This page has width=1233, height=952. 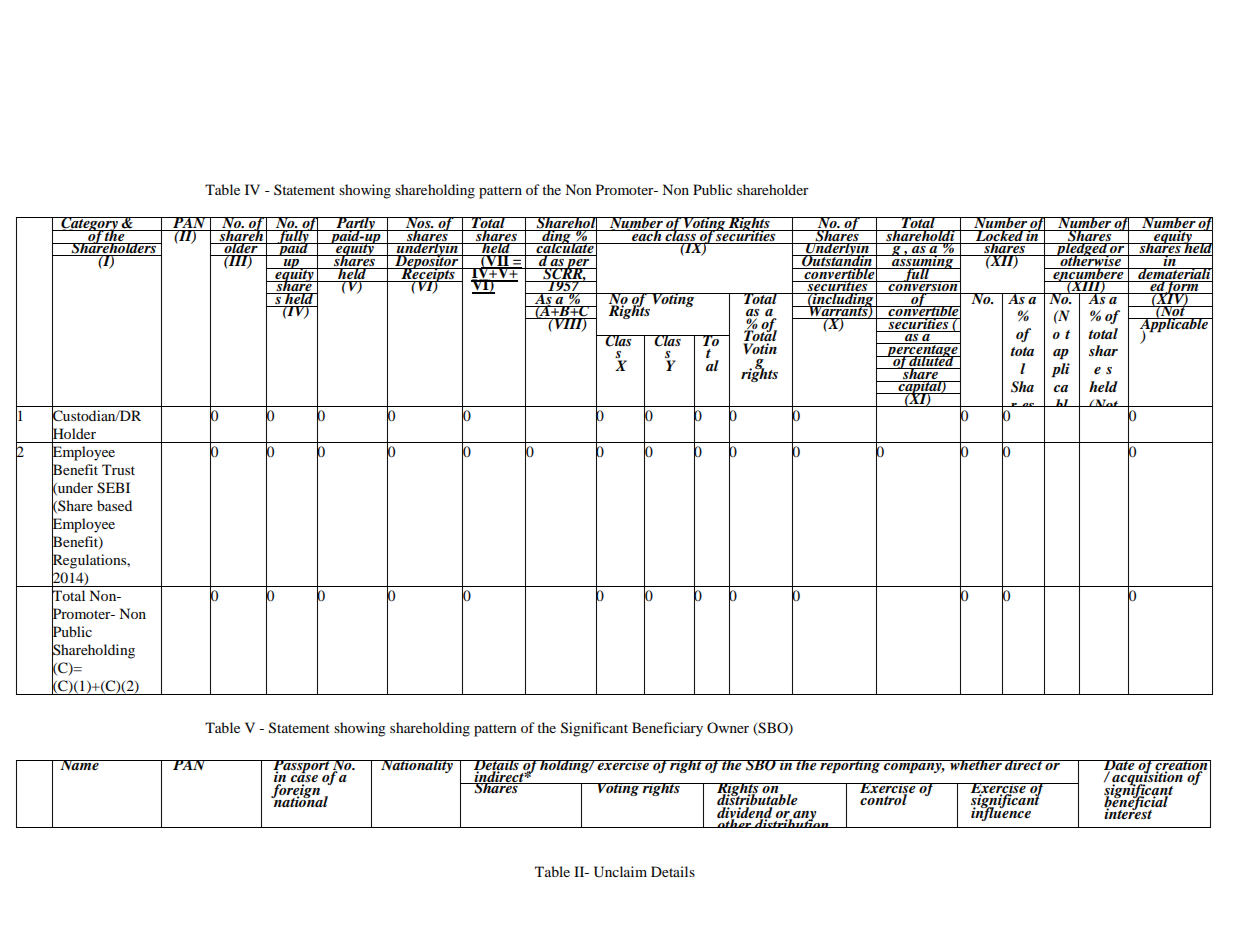 I want to click on Date, so click(x=1119, y=766).
